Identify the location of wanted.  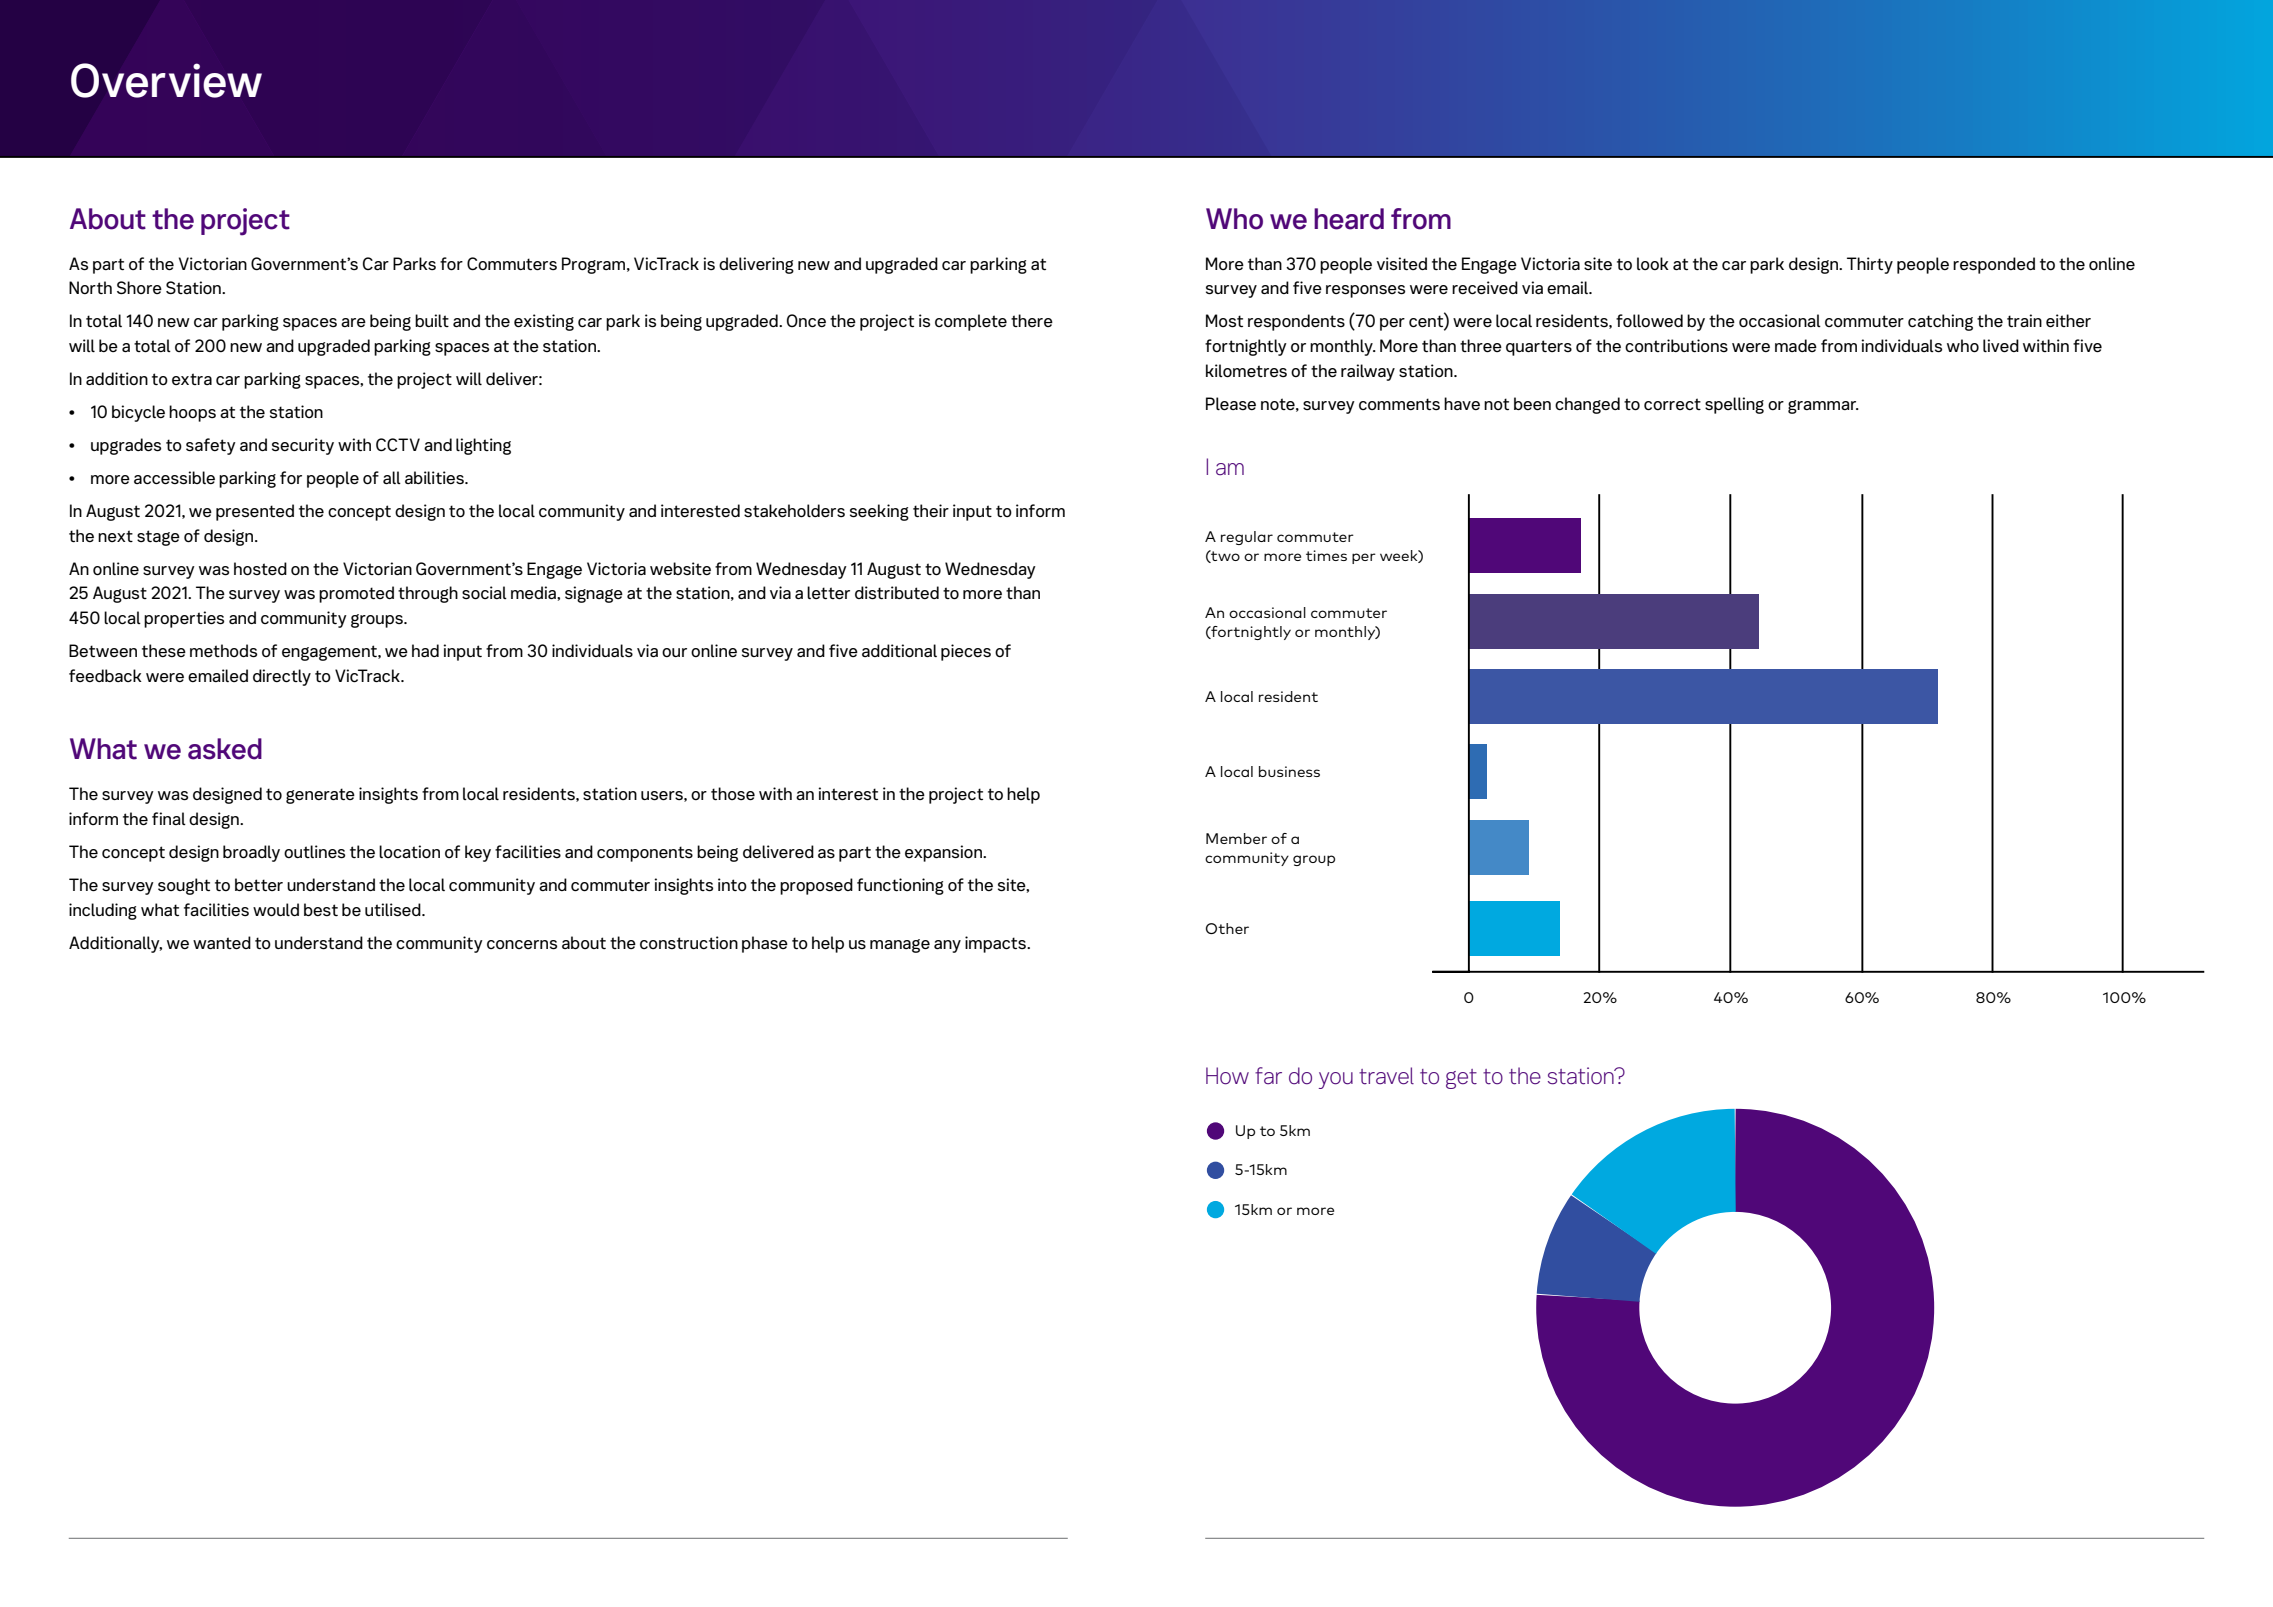
(222, 943).
